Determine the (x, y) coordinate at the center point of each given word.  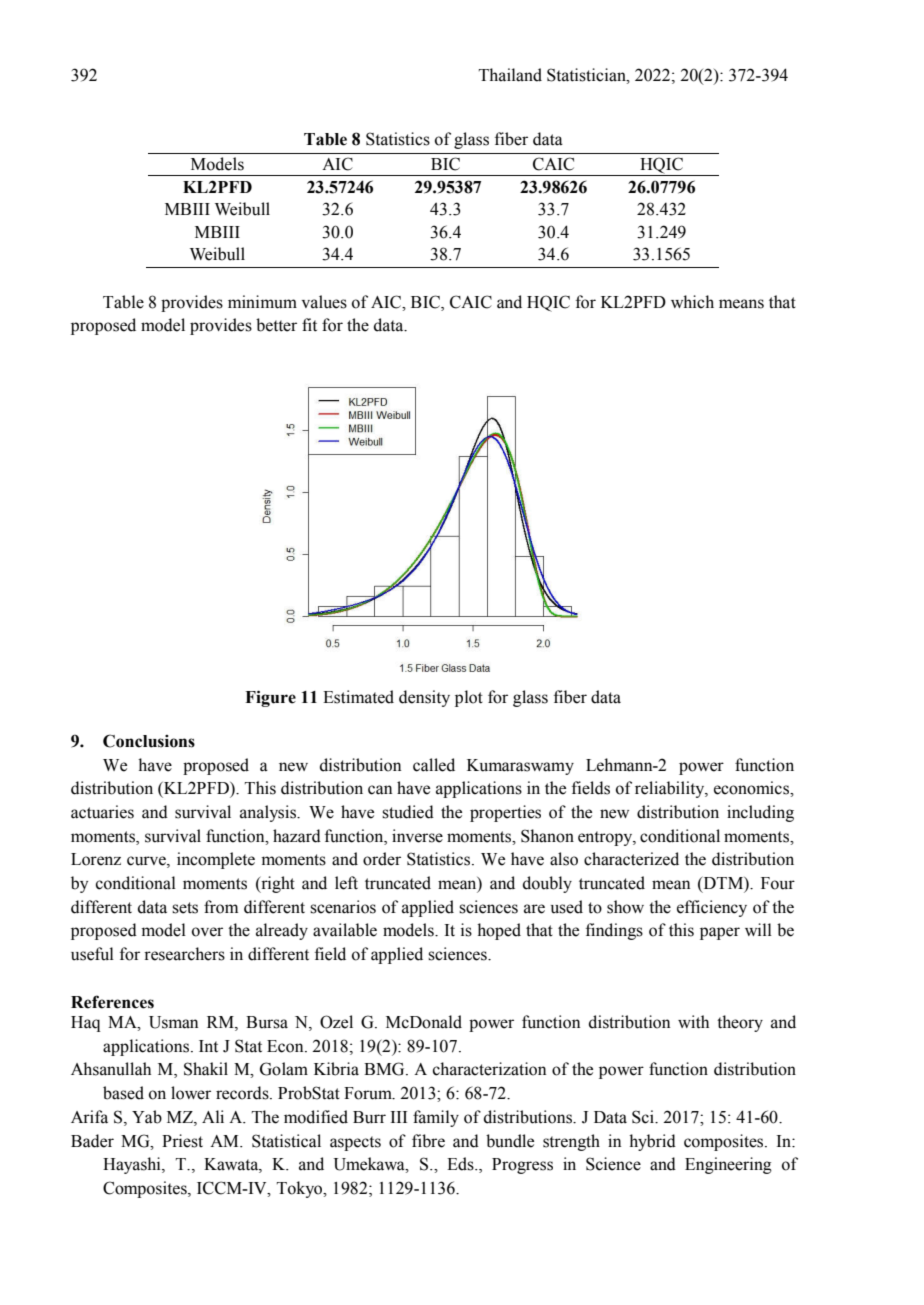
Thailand (510, 75)
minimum (262, 302)
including (760, 813)
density (424, 698)
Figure (270, 698)
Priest (182, 1141)
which (692, 302)
